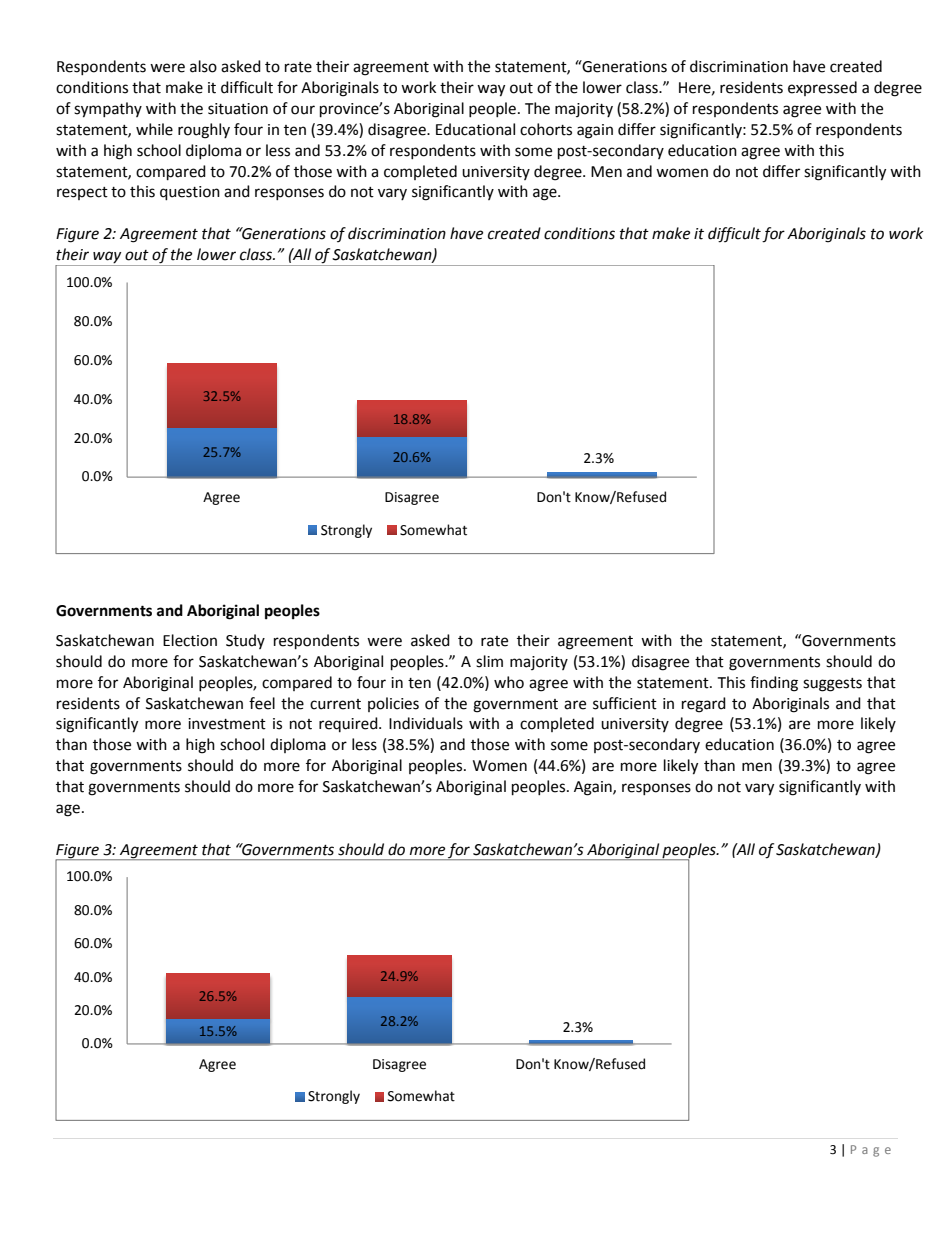 The image size is (952, 1233). Describe the element at coordinates (203, 66) in the page. I see `also` at that location.
